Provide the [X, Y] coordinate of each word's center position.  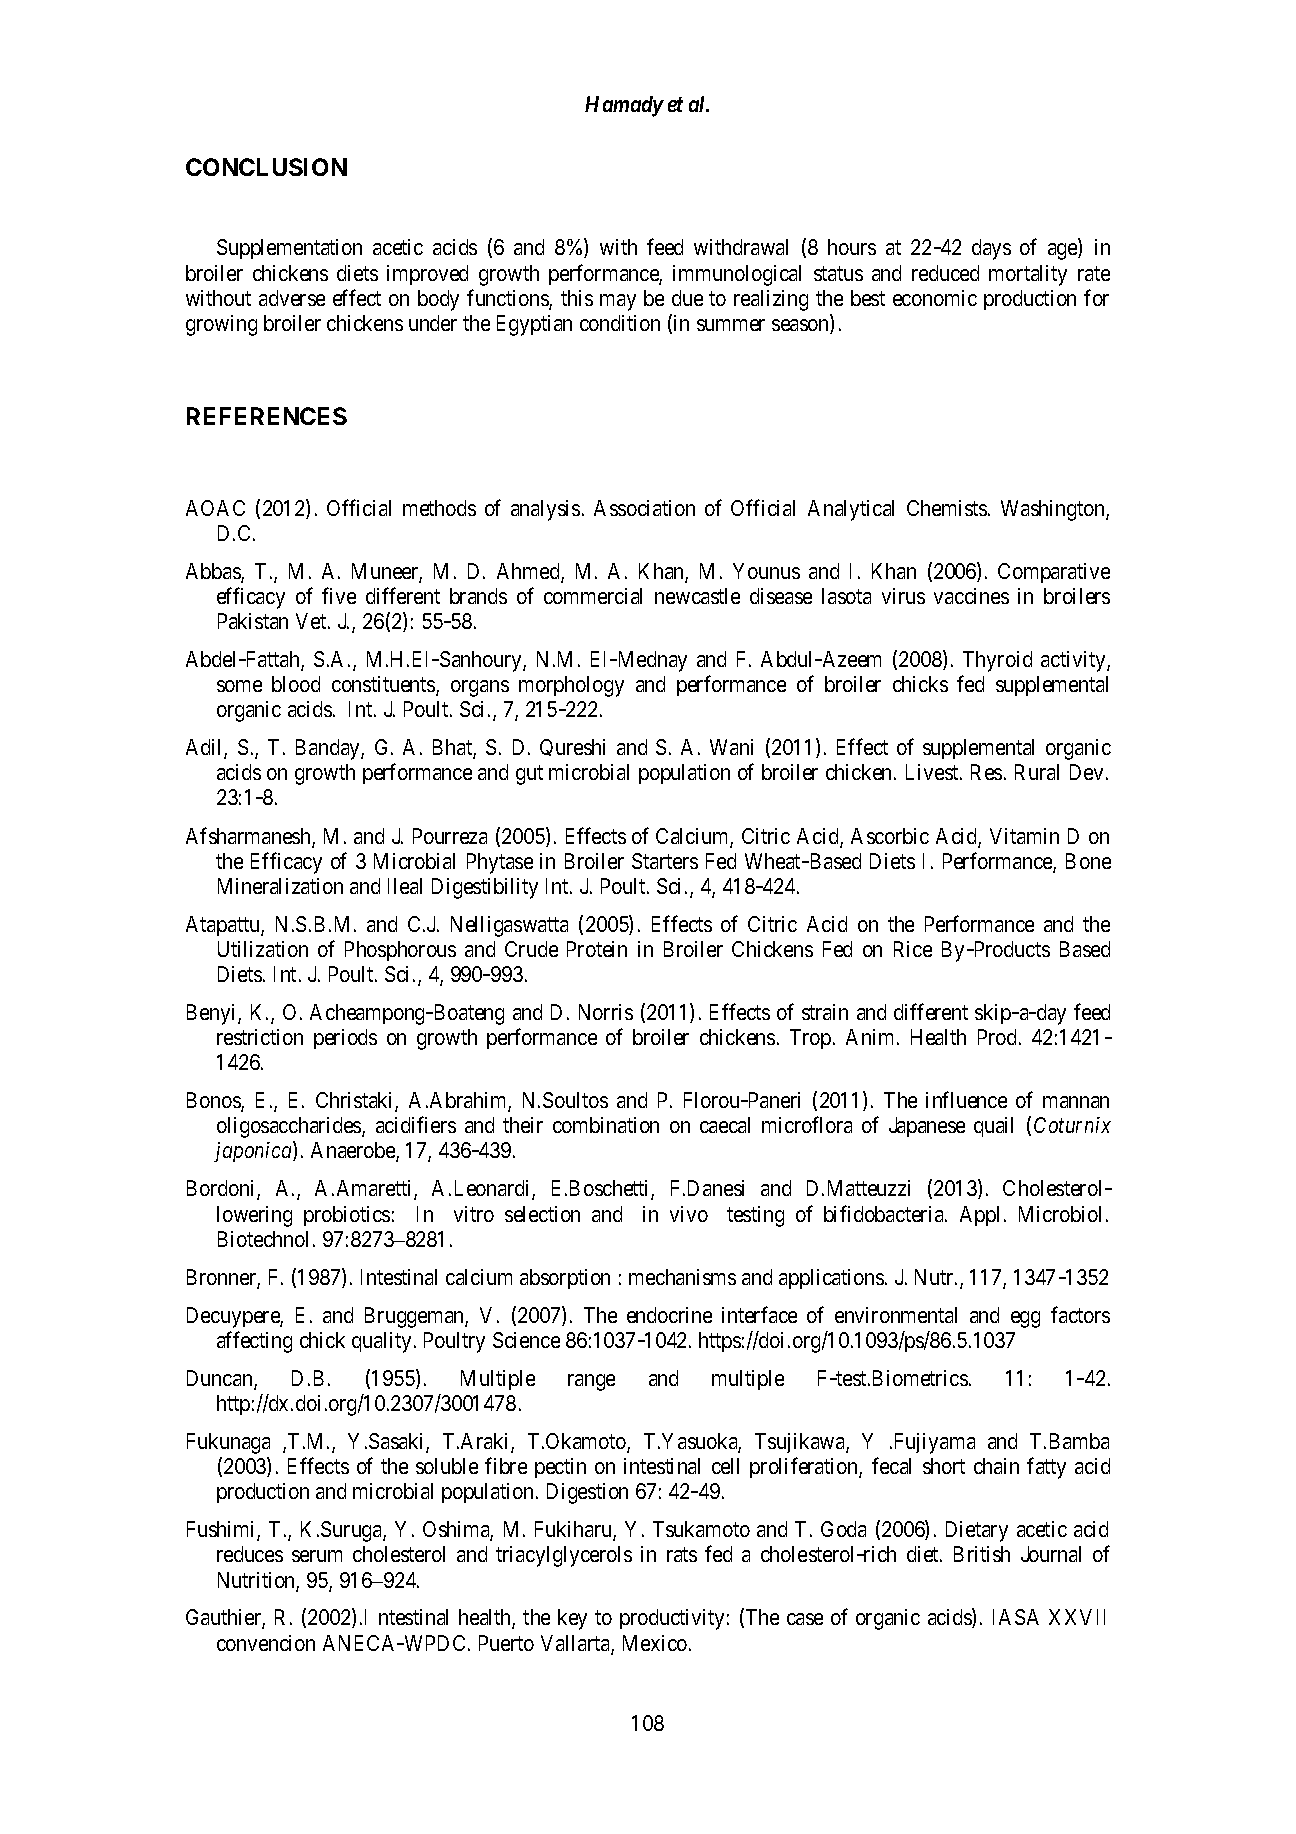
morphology [571, 686]
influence [966, 1099]
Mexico [655, 1643]
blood [296, 684]
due [687, 298]
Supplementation [289, 249]
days [991, 249]
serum [317, 1556]
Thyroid [997, 661]
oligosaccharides [290, 1127]
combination [606, 1125]
